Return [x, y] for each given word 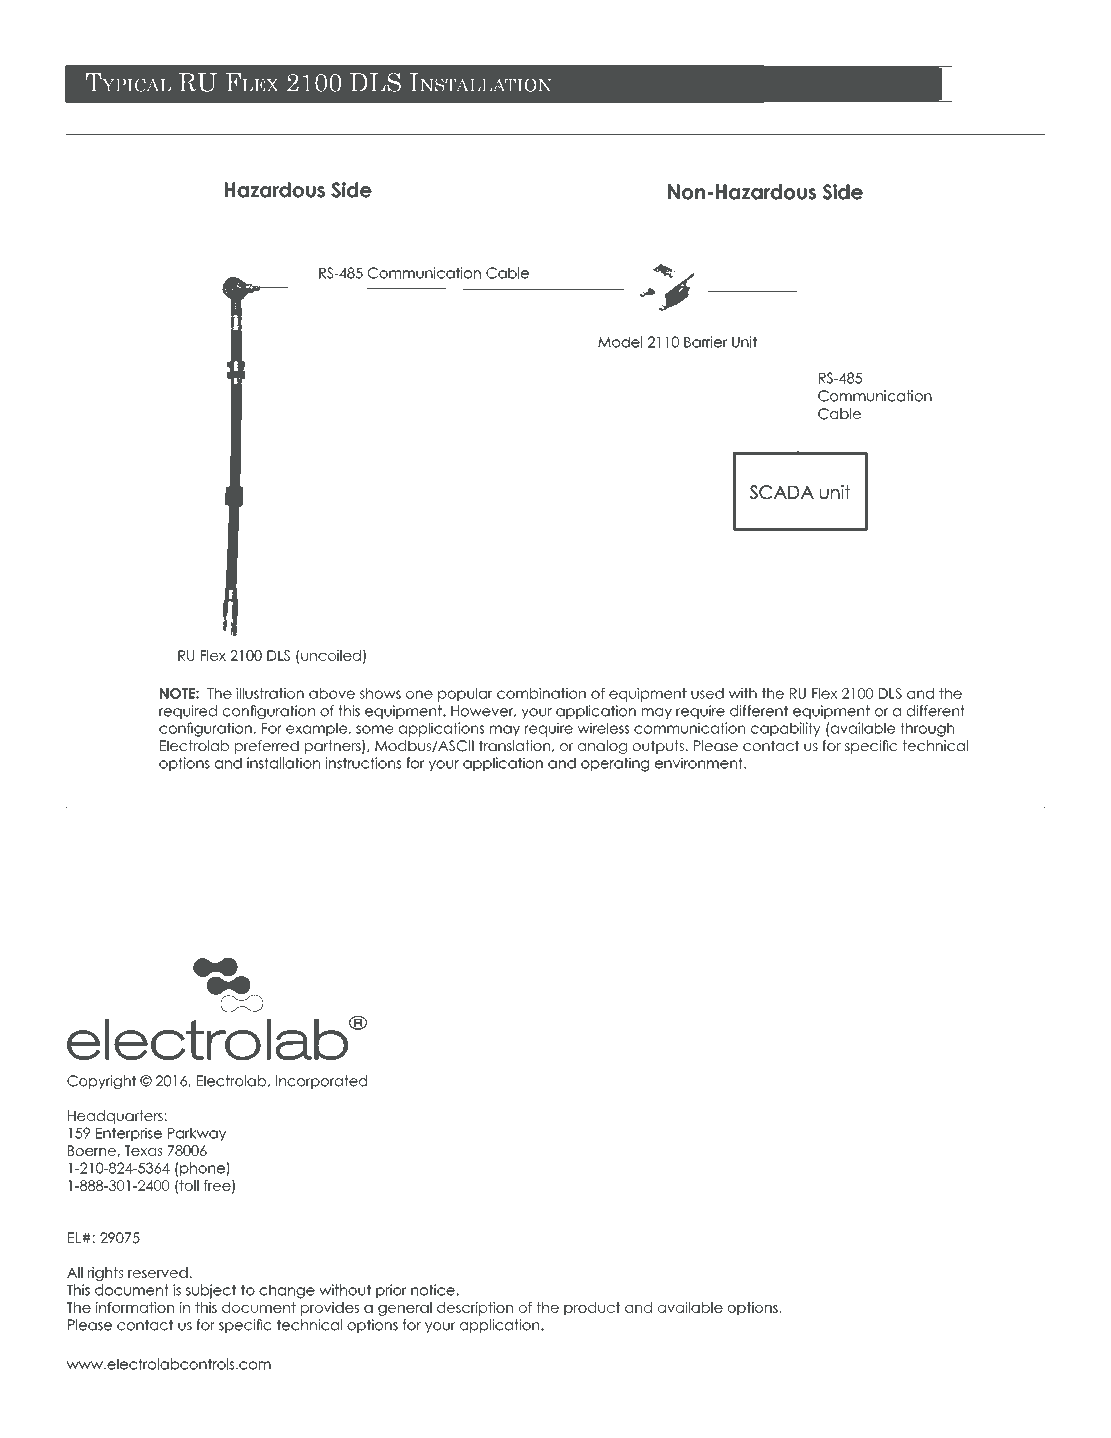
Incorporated [321, 1082]
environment [700, 763]
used [707, 693]
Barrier [705, 342]
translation [516, 746]
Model [620, 342]
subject [211, 1291]
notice [434, 1290]
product [592, 1309]
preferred [267, 747]
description [475, 1309]
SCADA [782, 492]
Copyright [101, 1082]
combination [541, 693]
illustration [270, 693]
